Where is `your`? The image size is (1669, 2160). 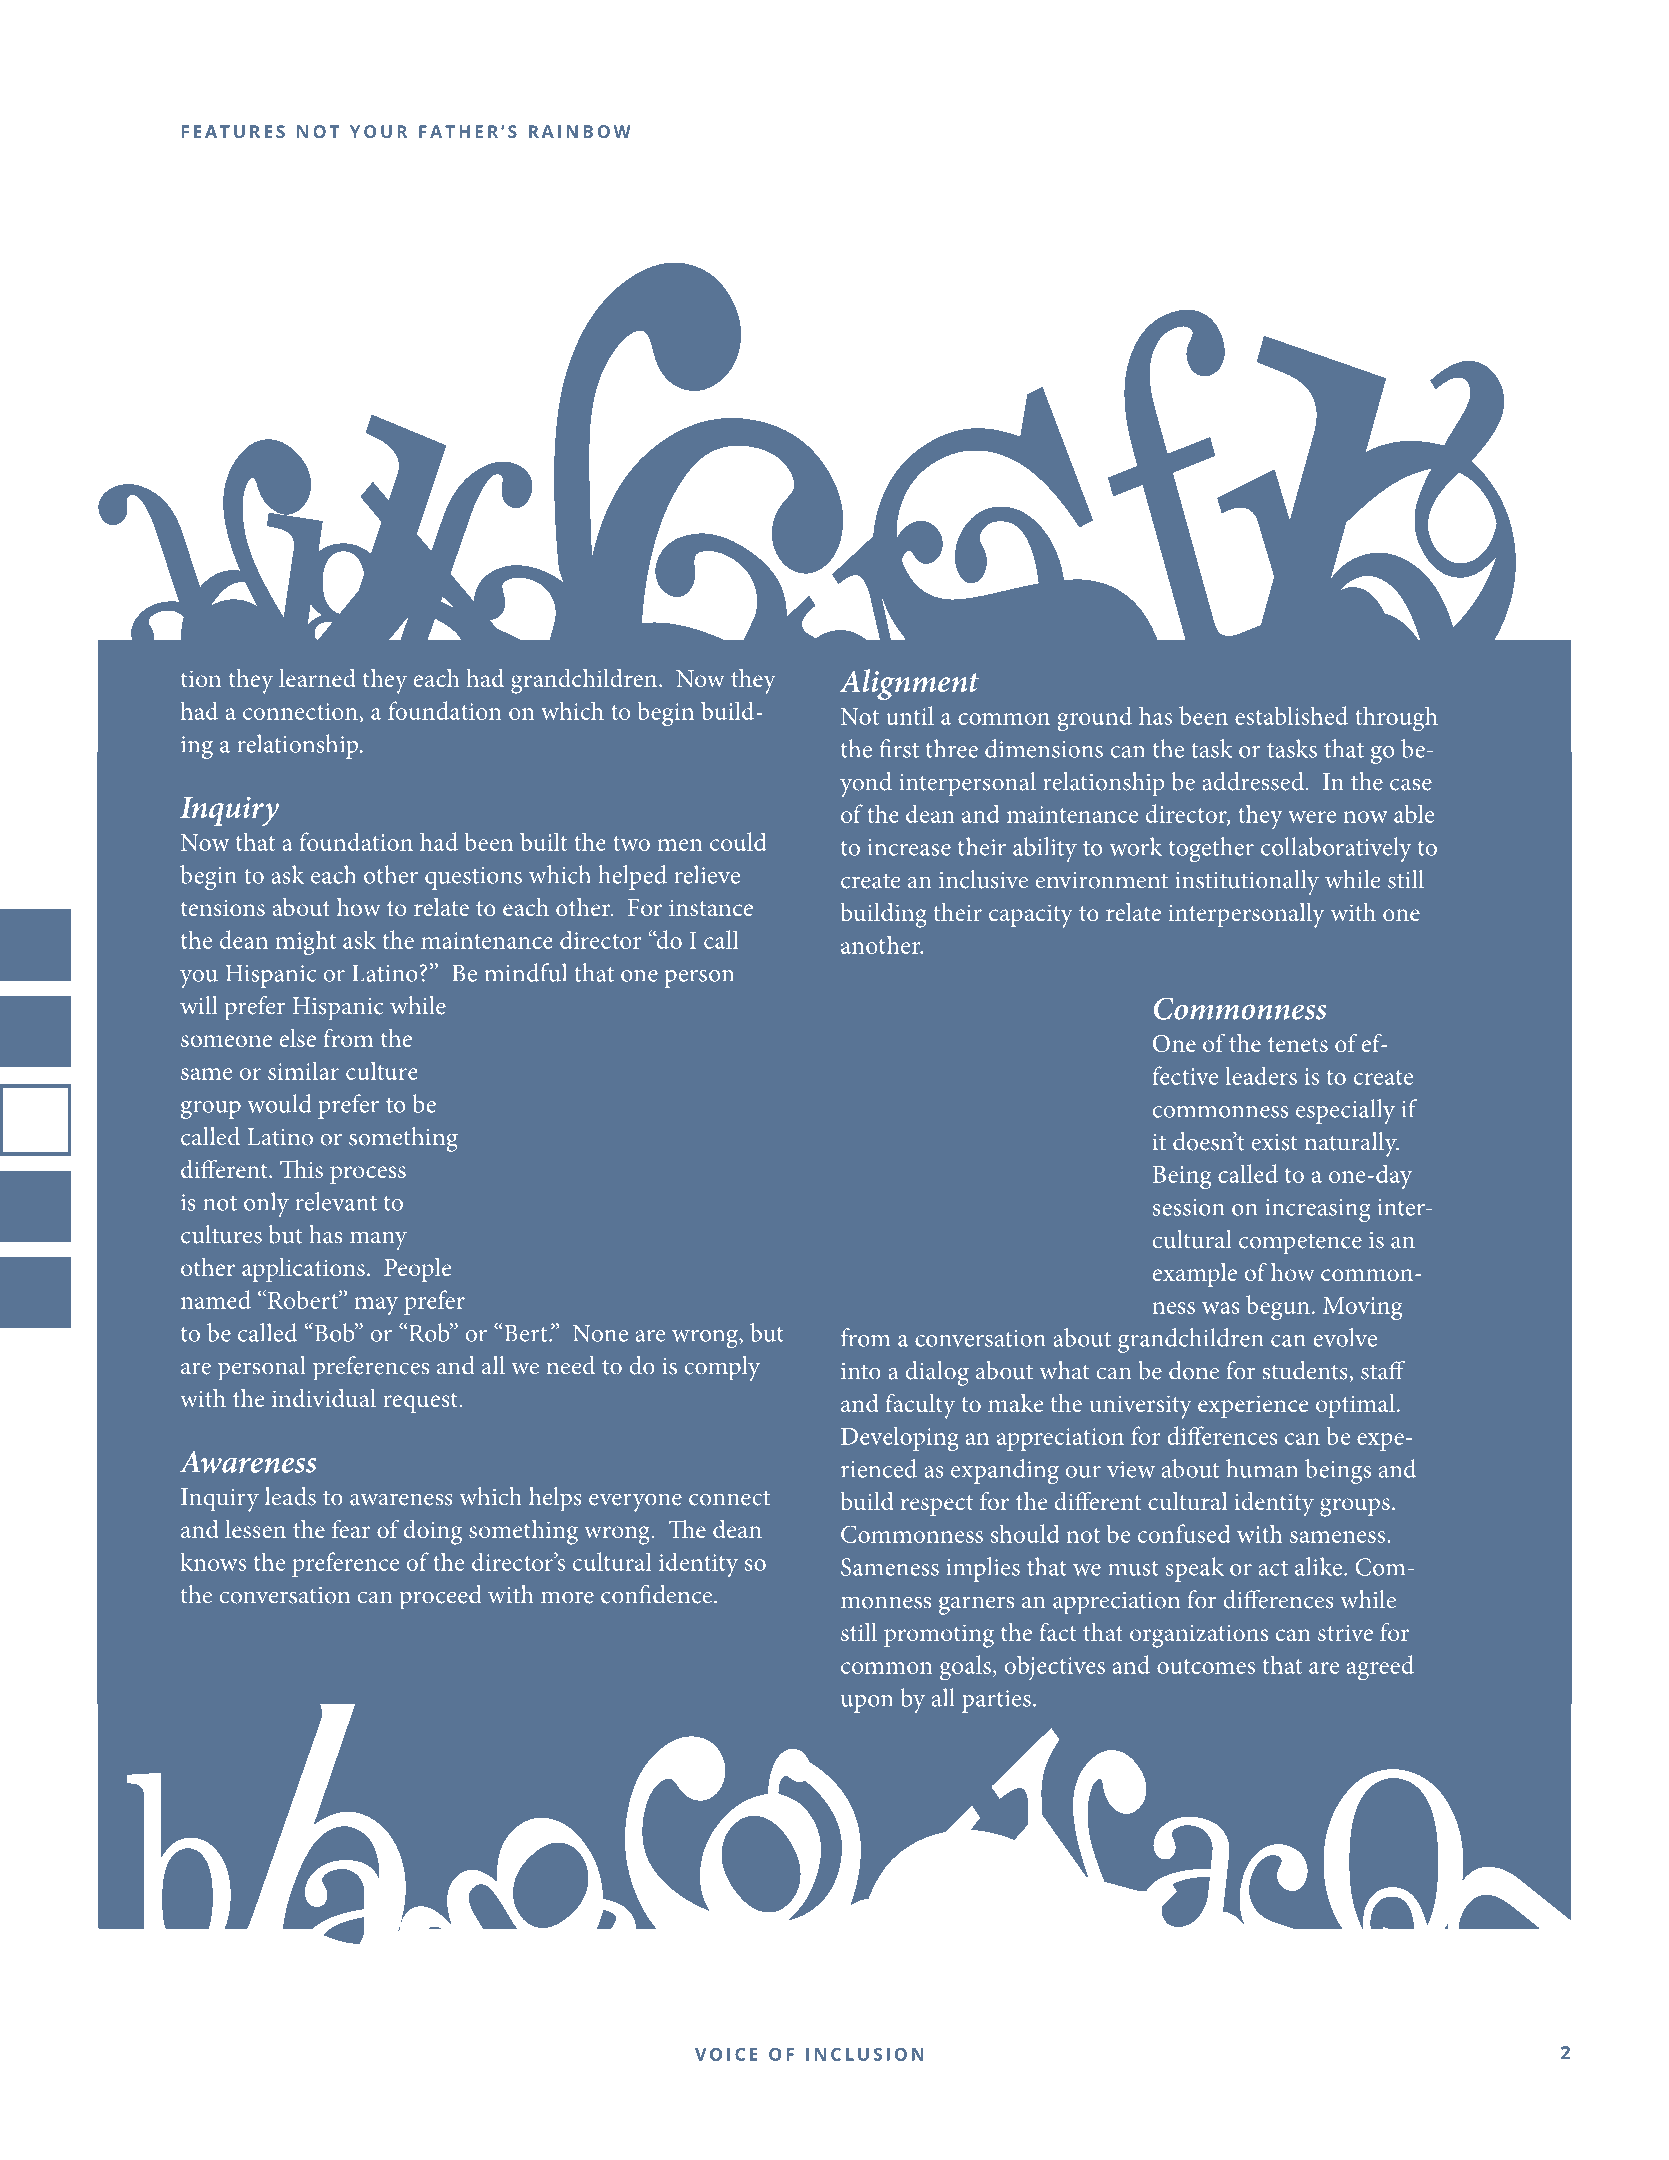
your is located at coordinates (379, 131).
